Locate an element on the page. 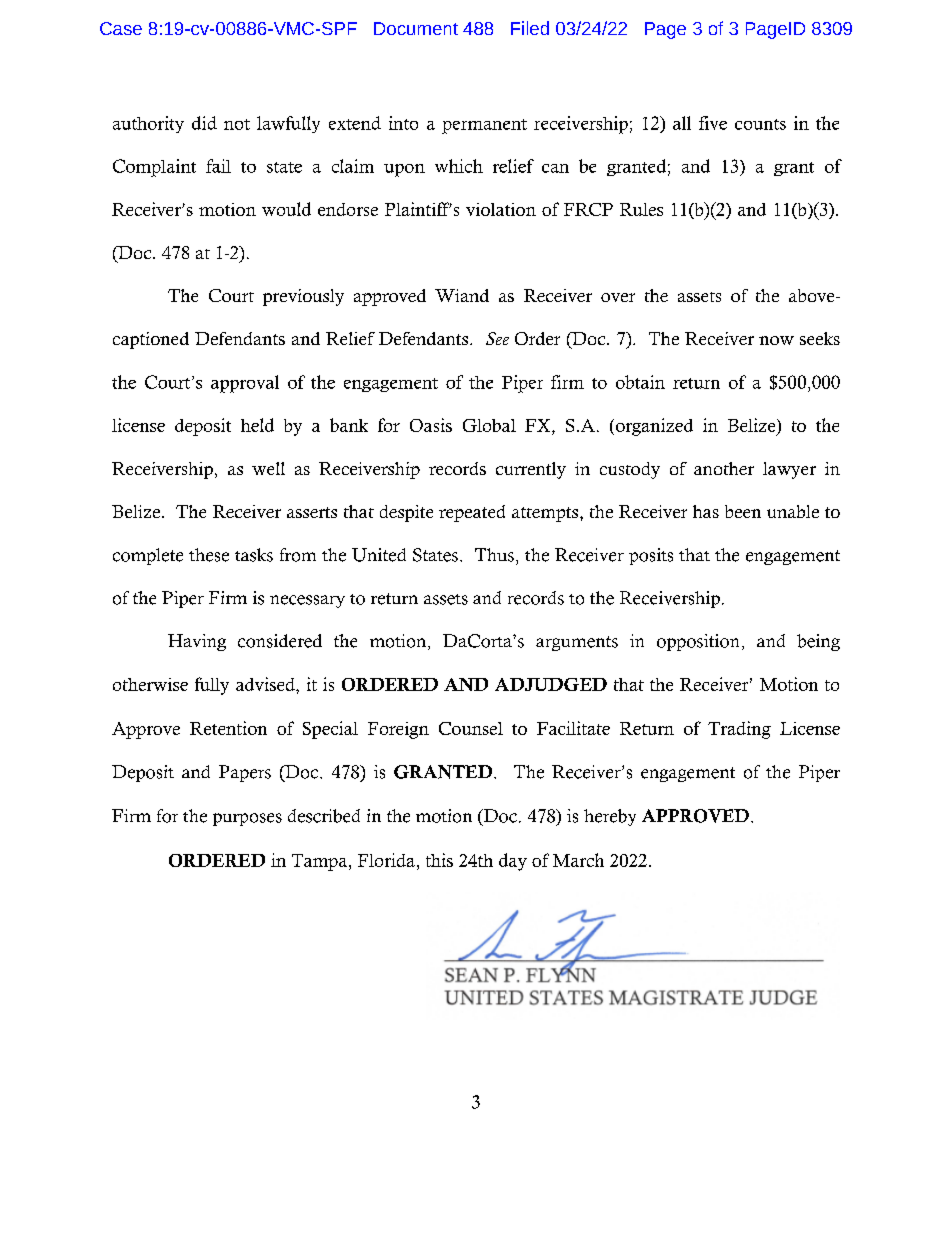 The height and width of the image is (1233, 952). Global is located at coordinates (489, 425).
